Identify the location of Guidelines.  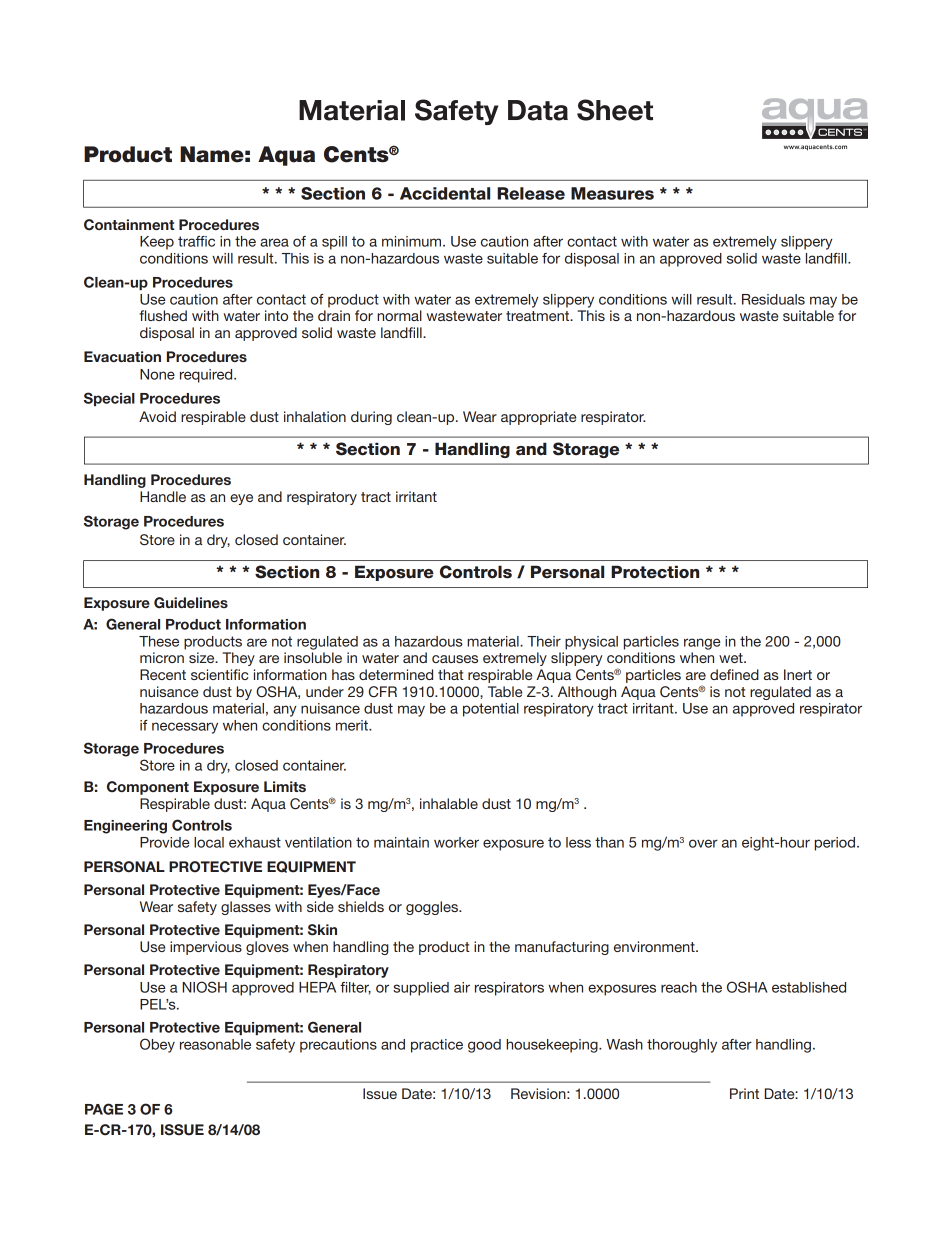
(191, 603).
